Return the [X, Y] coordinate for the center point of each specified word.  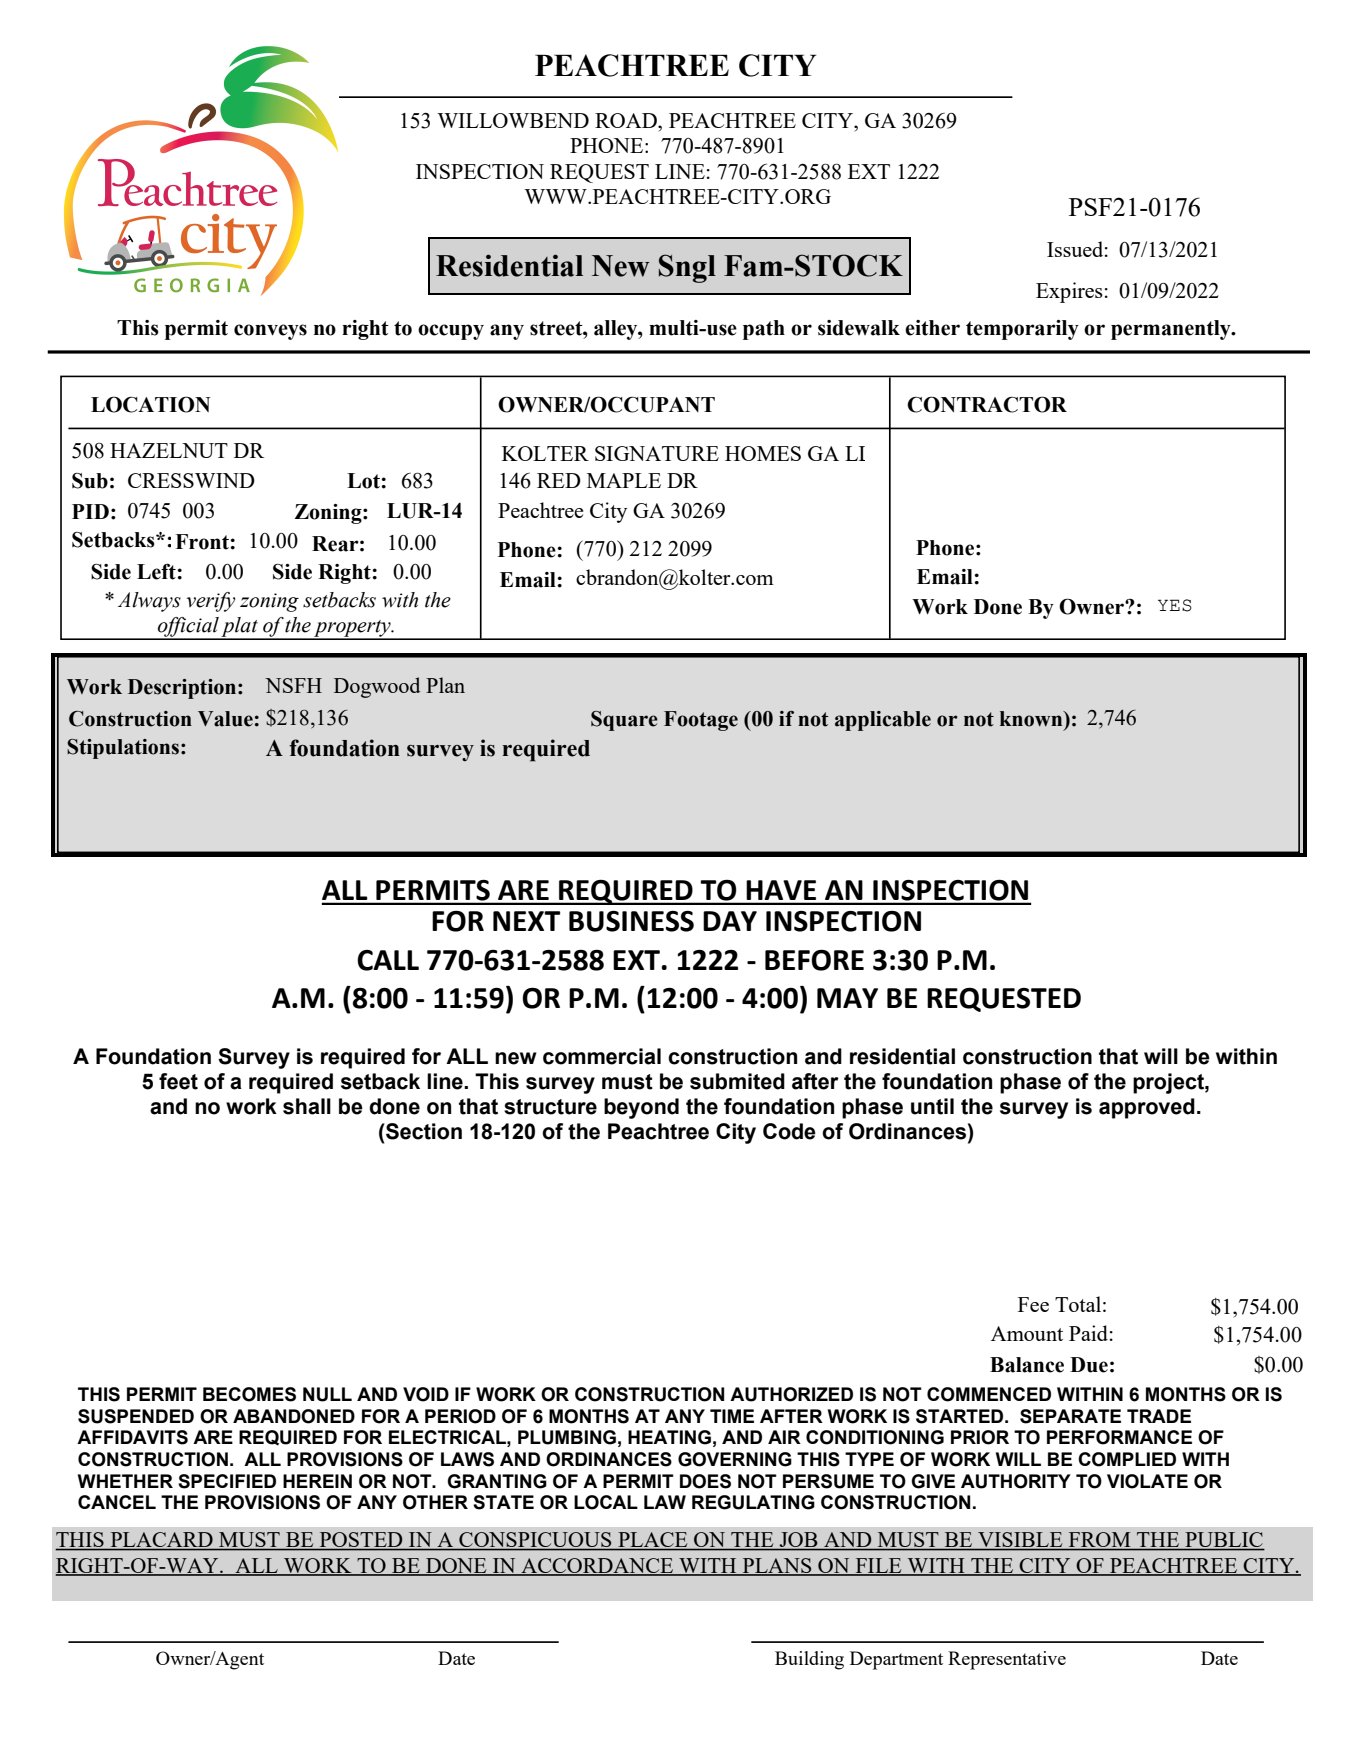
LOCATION [151, 404]
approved [1147, 1108]
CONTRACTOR [987, 404]
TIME [732, 1416]
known [1032, 719]
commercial [602, 1056]
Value [225, 719]
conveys [270, 332]
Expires [1069, 292]
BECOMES [249, 1394]
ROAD [627, 120]
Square [624, 721]
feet [178, 1081]
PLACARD [161, 1541]
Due [1089, 1365]
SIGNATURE [657, 453]
